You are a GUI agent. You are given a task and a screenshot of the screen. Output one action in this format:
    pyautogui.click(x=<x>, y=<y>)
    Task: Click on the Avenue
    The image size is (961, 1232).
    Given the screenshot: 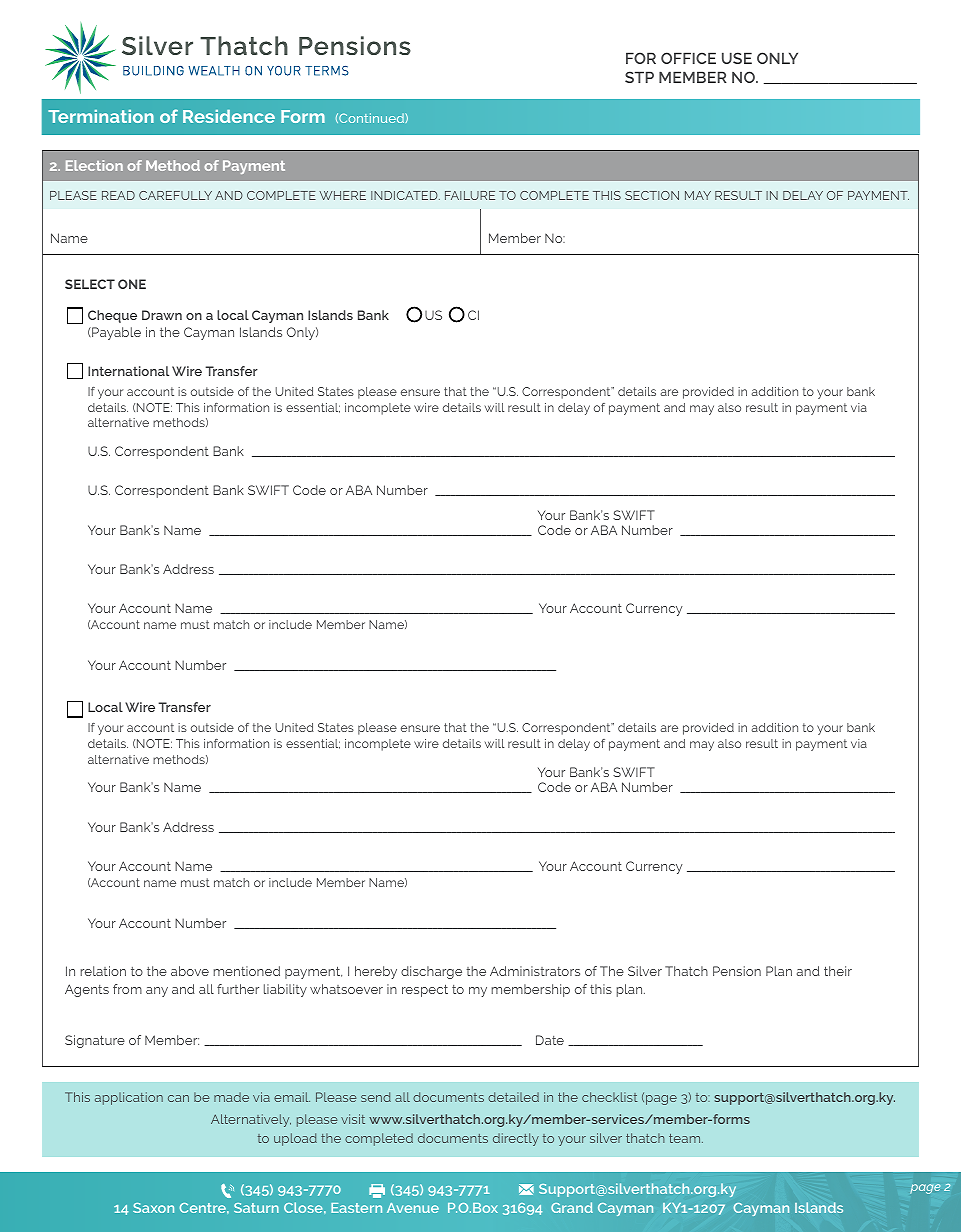 What is the action you would take?
    pyautogui.click(x=413, y=1208)
